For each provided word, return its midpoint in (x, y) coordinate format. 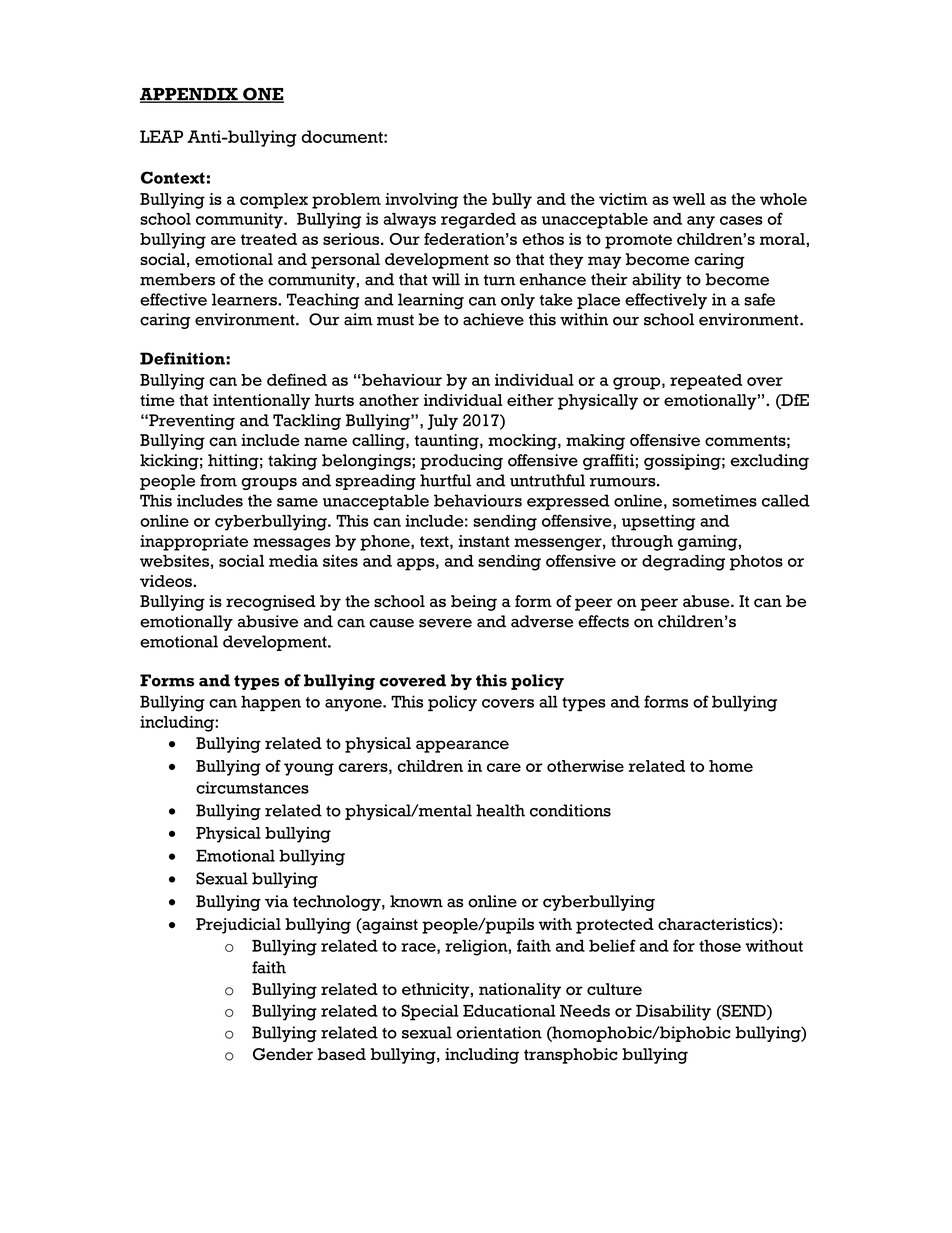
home (731, 766)
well (688, 199)
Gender (283, 1054)
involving (421, 201)
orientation (499, 1032)
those (720, 946)
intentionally (261, 402)
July (443, 422)
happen (271, 703)
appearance (462, 746)
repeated (706, 382)
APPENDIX (190, 95)
